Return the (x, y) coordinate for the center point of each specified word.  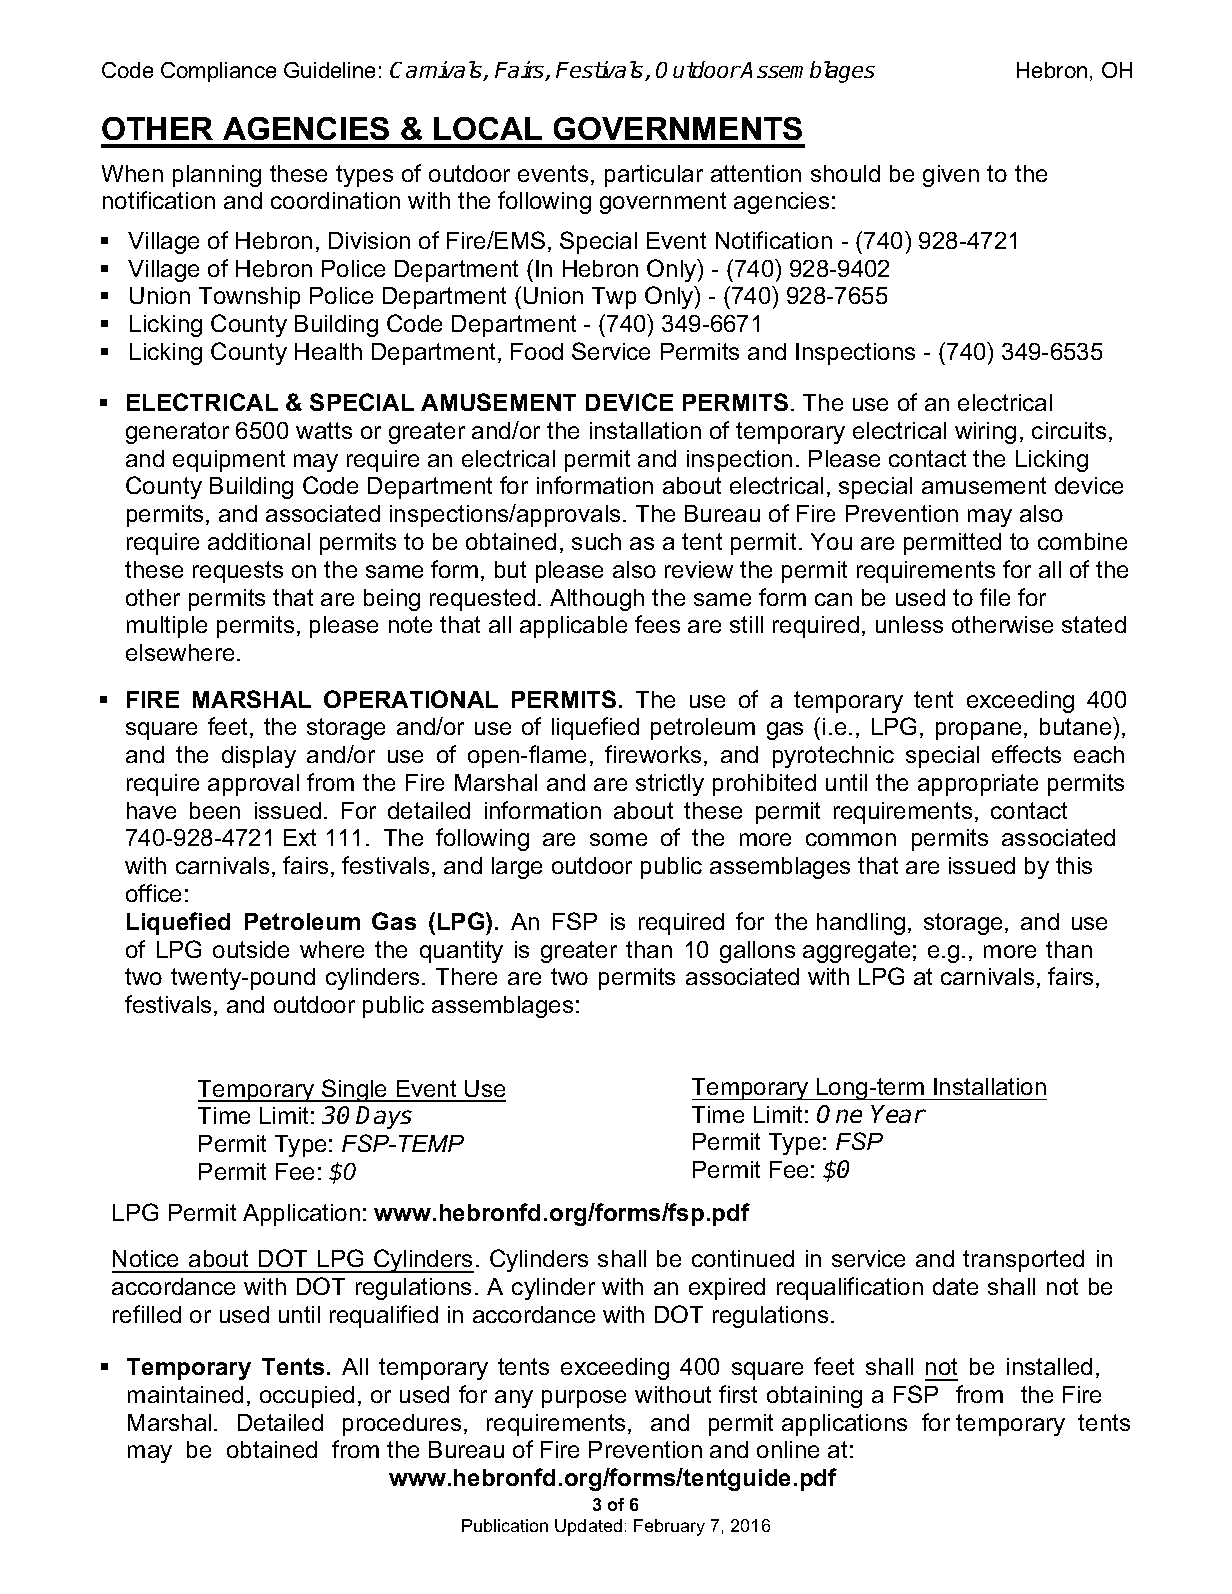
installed (1049, 1366)
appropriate (978, 785)
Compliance (218, 72)
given (951, 176)
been (215, 810)
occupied (307, 1397)
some (618, 839)
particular (654, 176)
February (669, 1527)
